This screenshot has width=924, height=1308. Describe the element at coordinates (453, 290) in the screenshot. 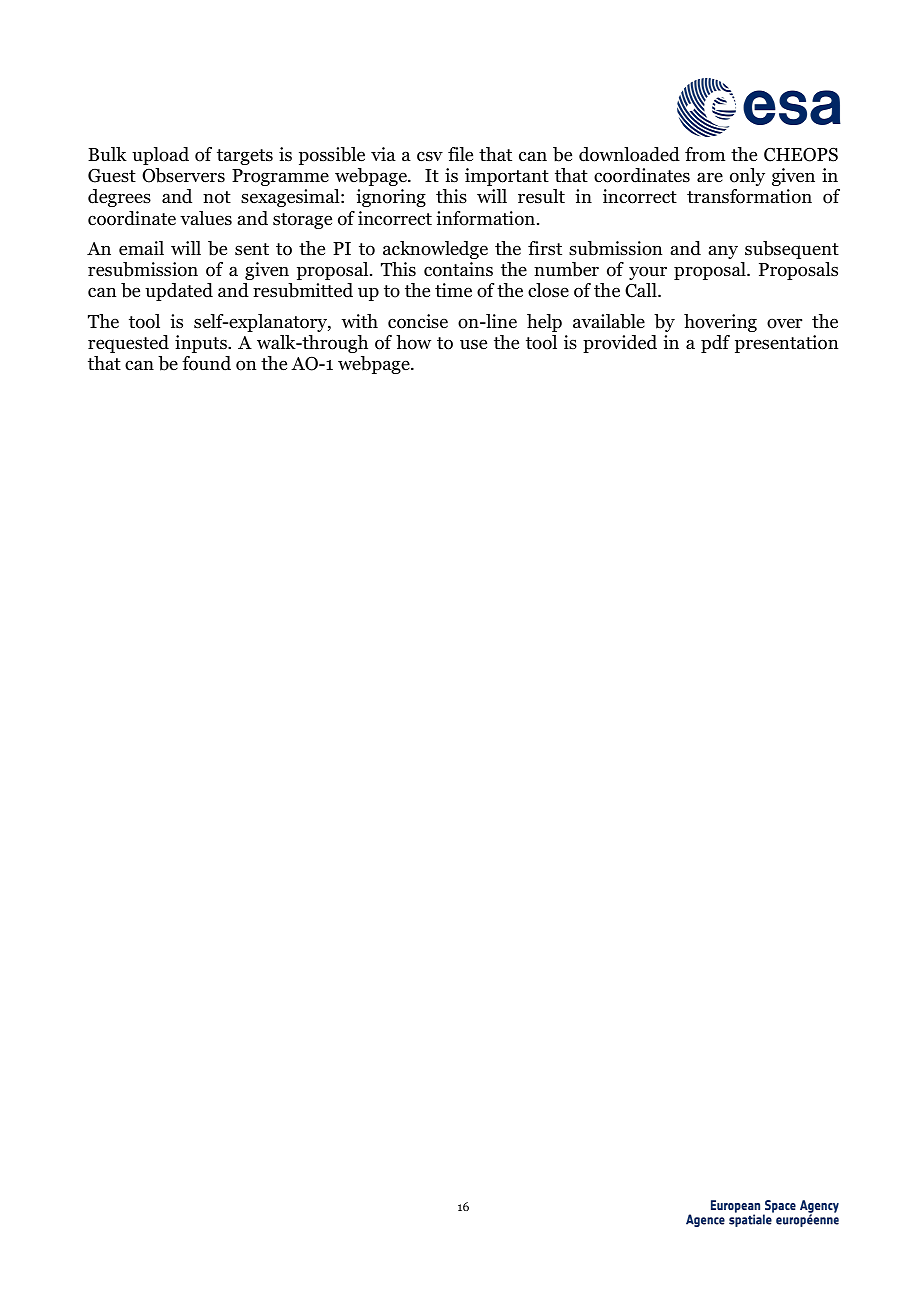

I see `time` at that location.
